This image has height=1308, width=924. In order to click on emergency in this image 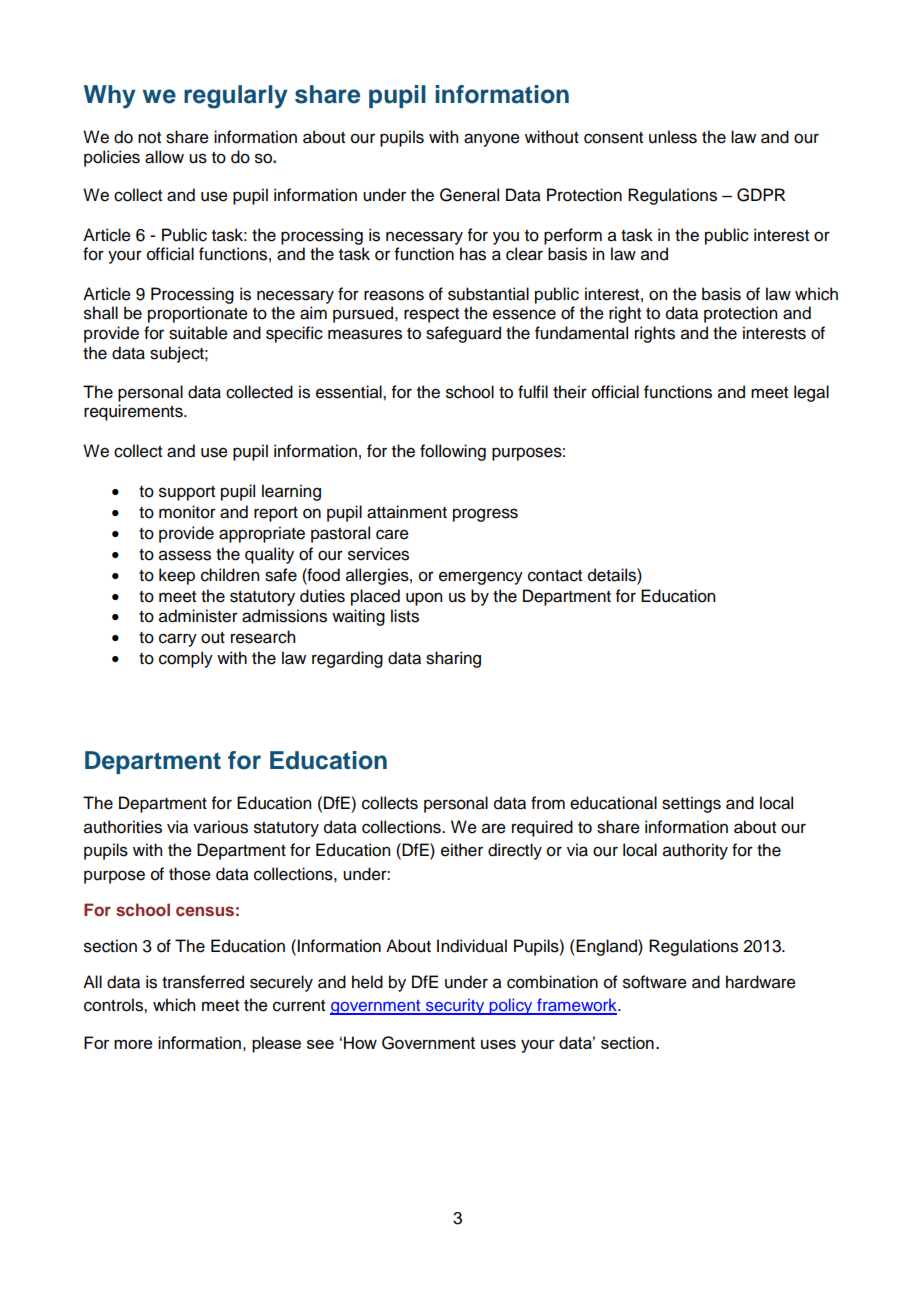, I will do `click(481, 578)`.
